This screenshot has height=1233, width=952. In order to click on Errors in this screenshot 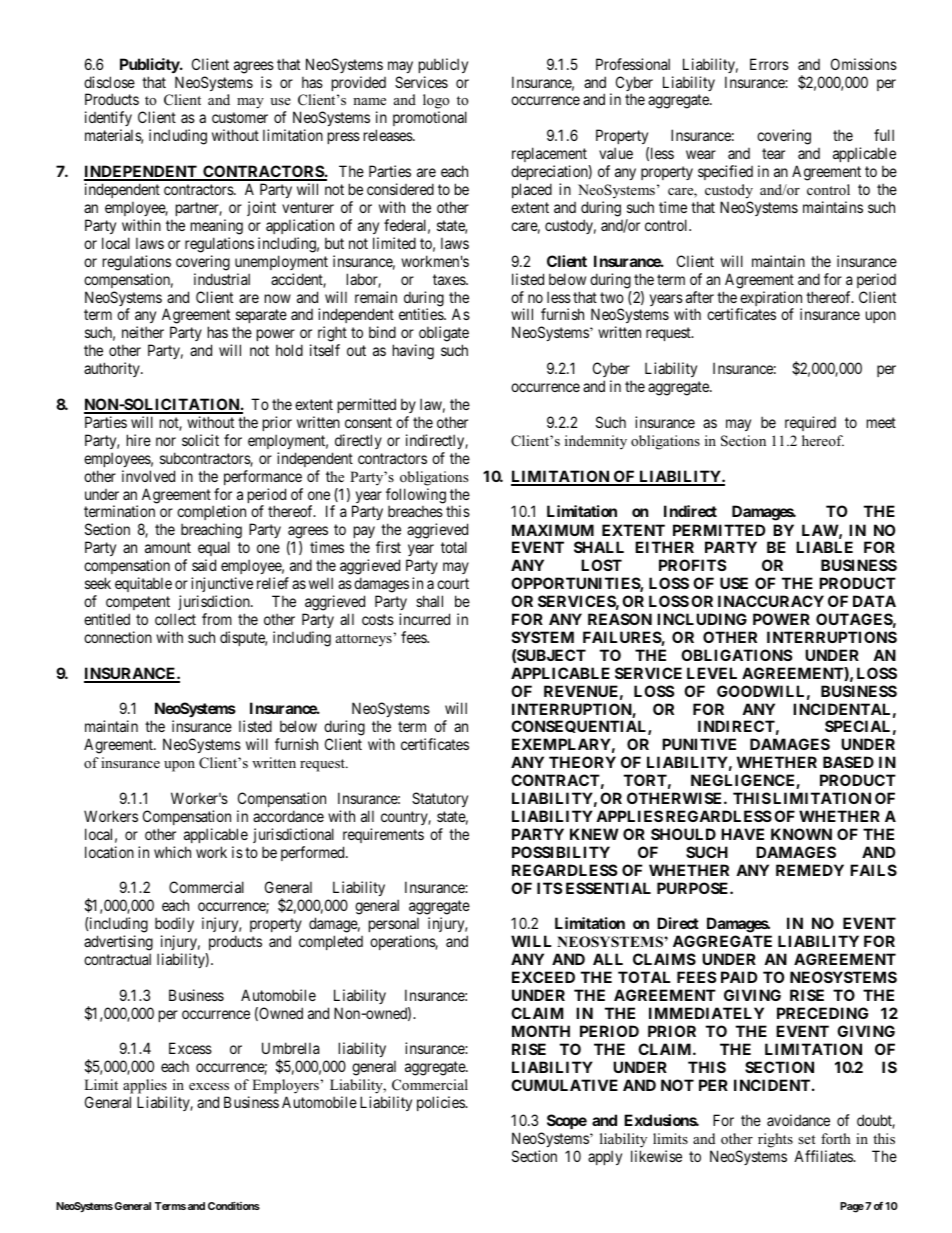, I will do `click(769, 64)`.
